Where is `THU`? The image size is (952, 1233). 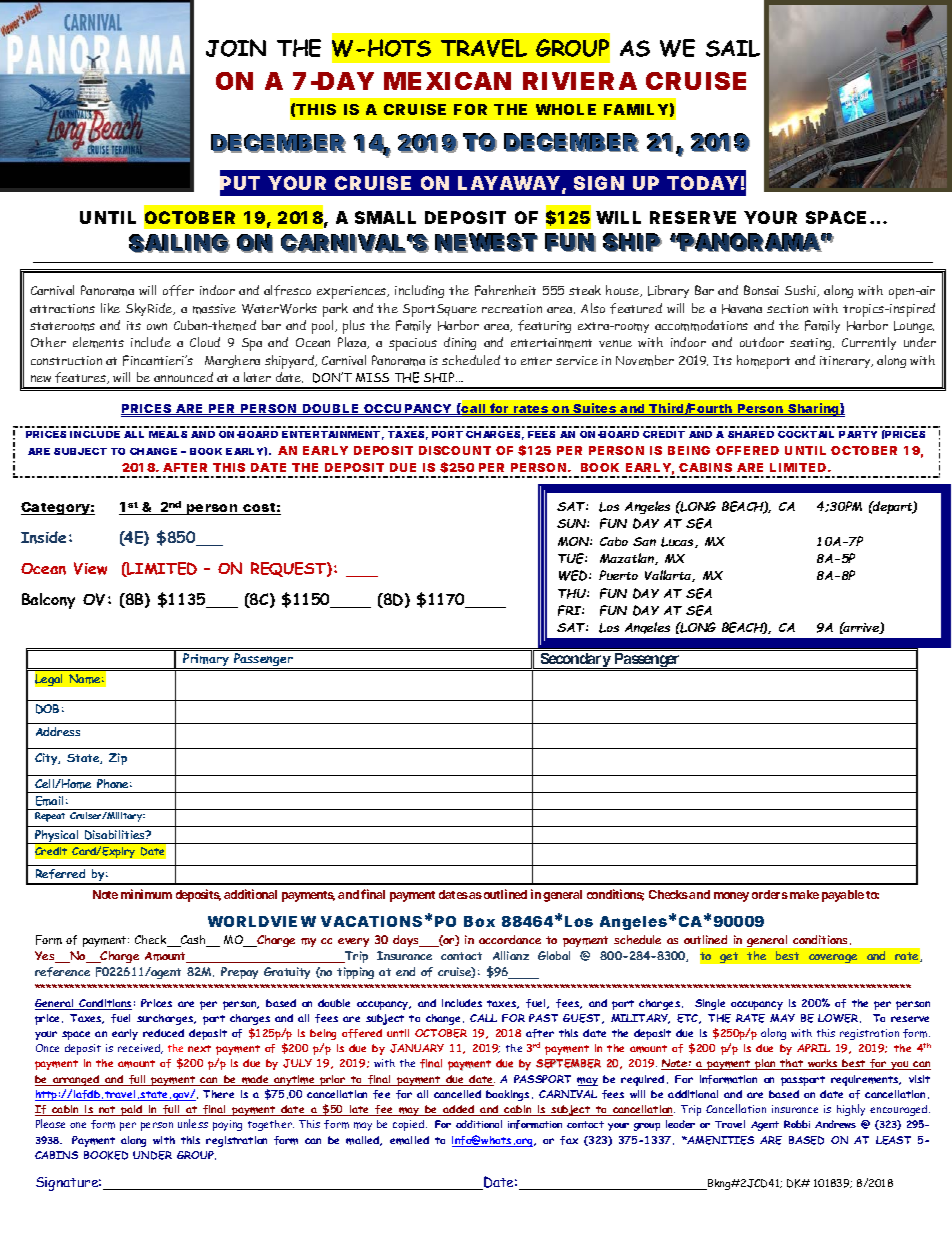 THU is located at coordinates (573, 594).
